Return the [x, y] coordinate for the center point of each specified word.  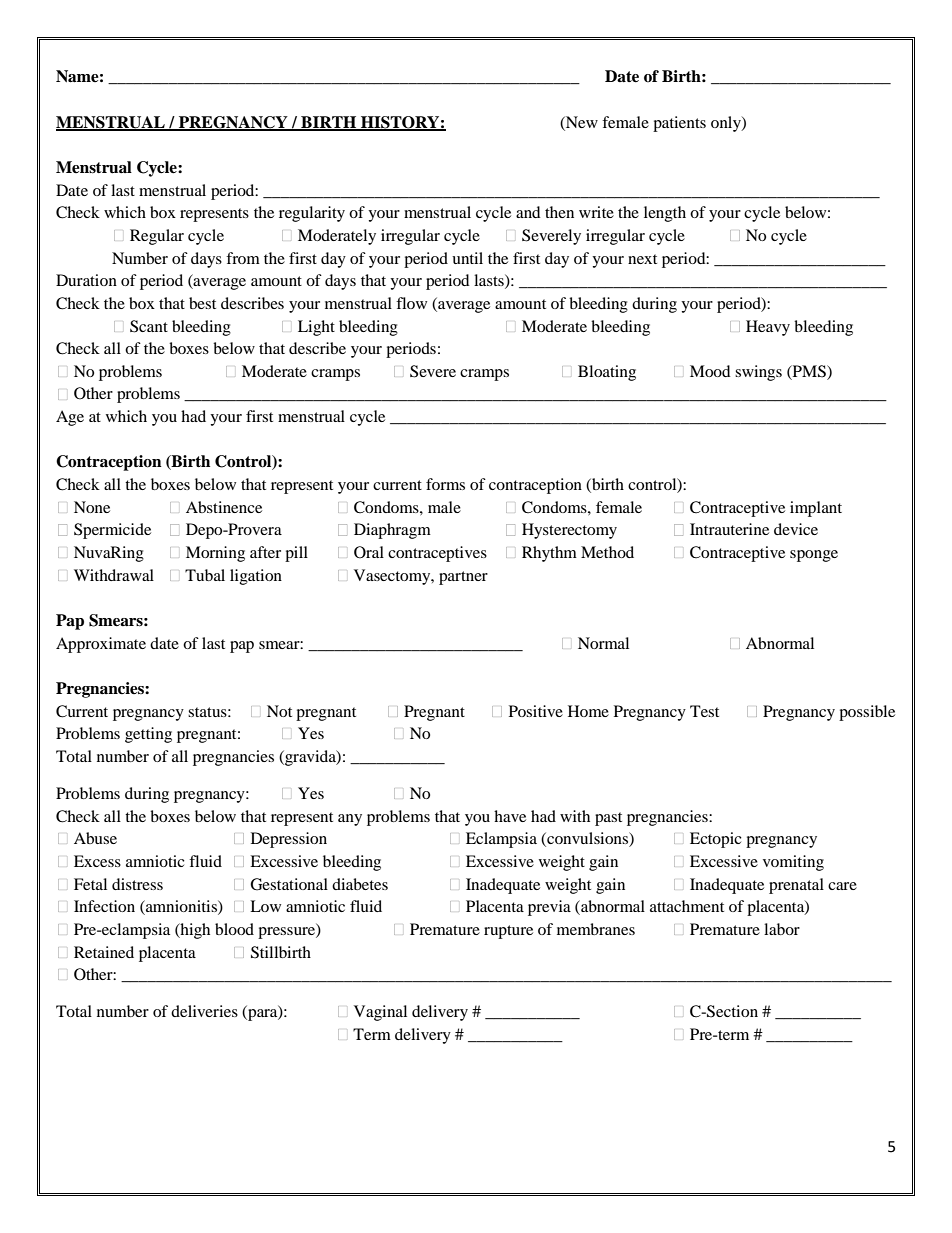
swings [758, 373]
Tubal [205, 575]
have [510, 816]
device [796, 529]
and [528, 212]
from [243, 258]
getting [148, 735]
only [727, 124]
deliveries [204, 1011]
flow [411, 303]
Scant [149, 326]
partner [463, 578]
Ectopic [716, 840]
